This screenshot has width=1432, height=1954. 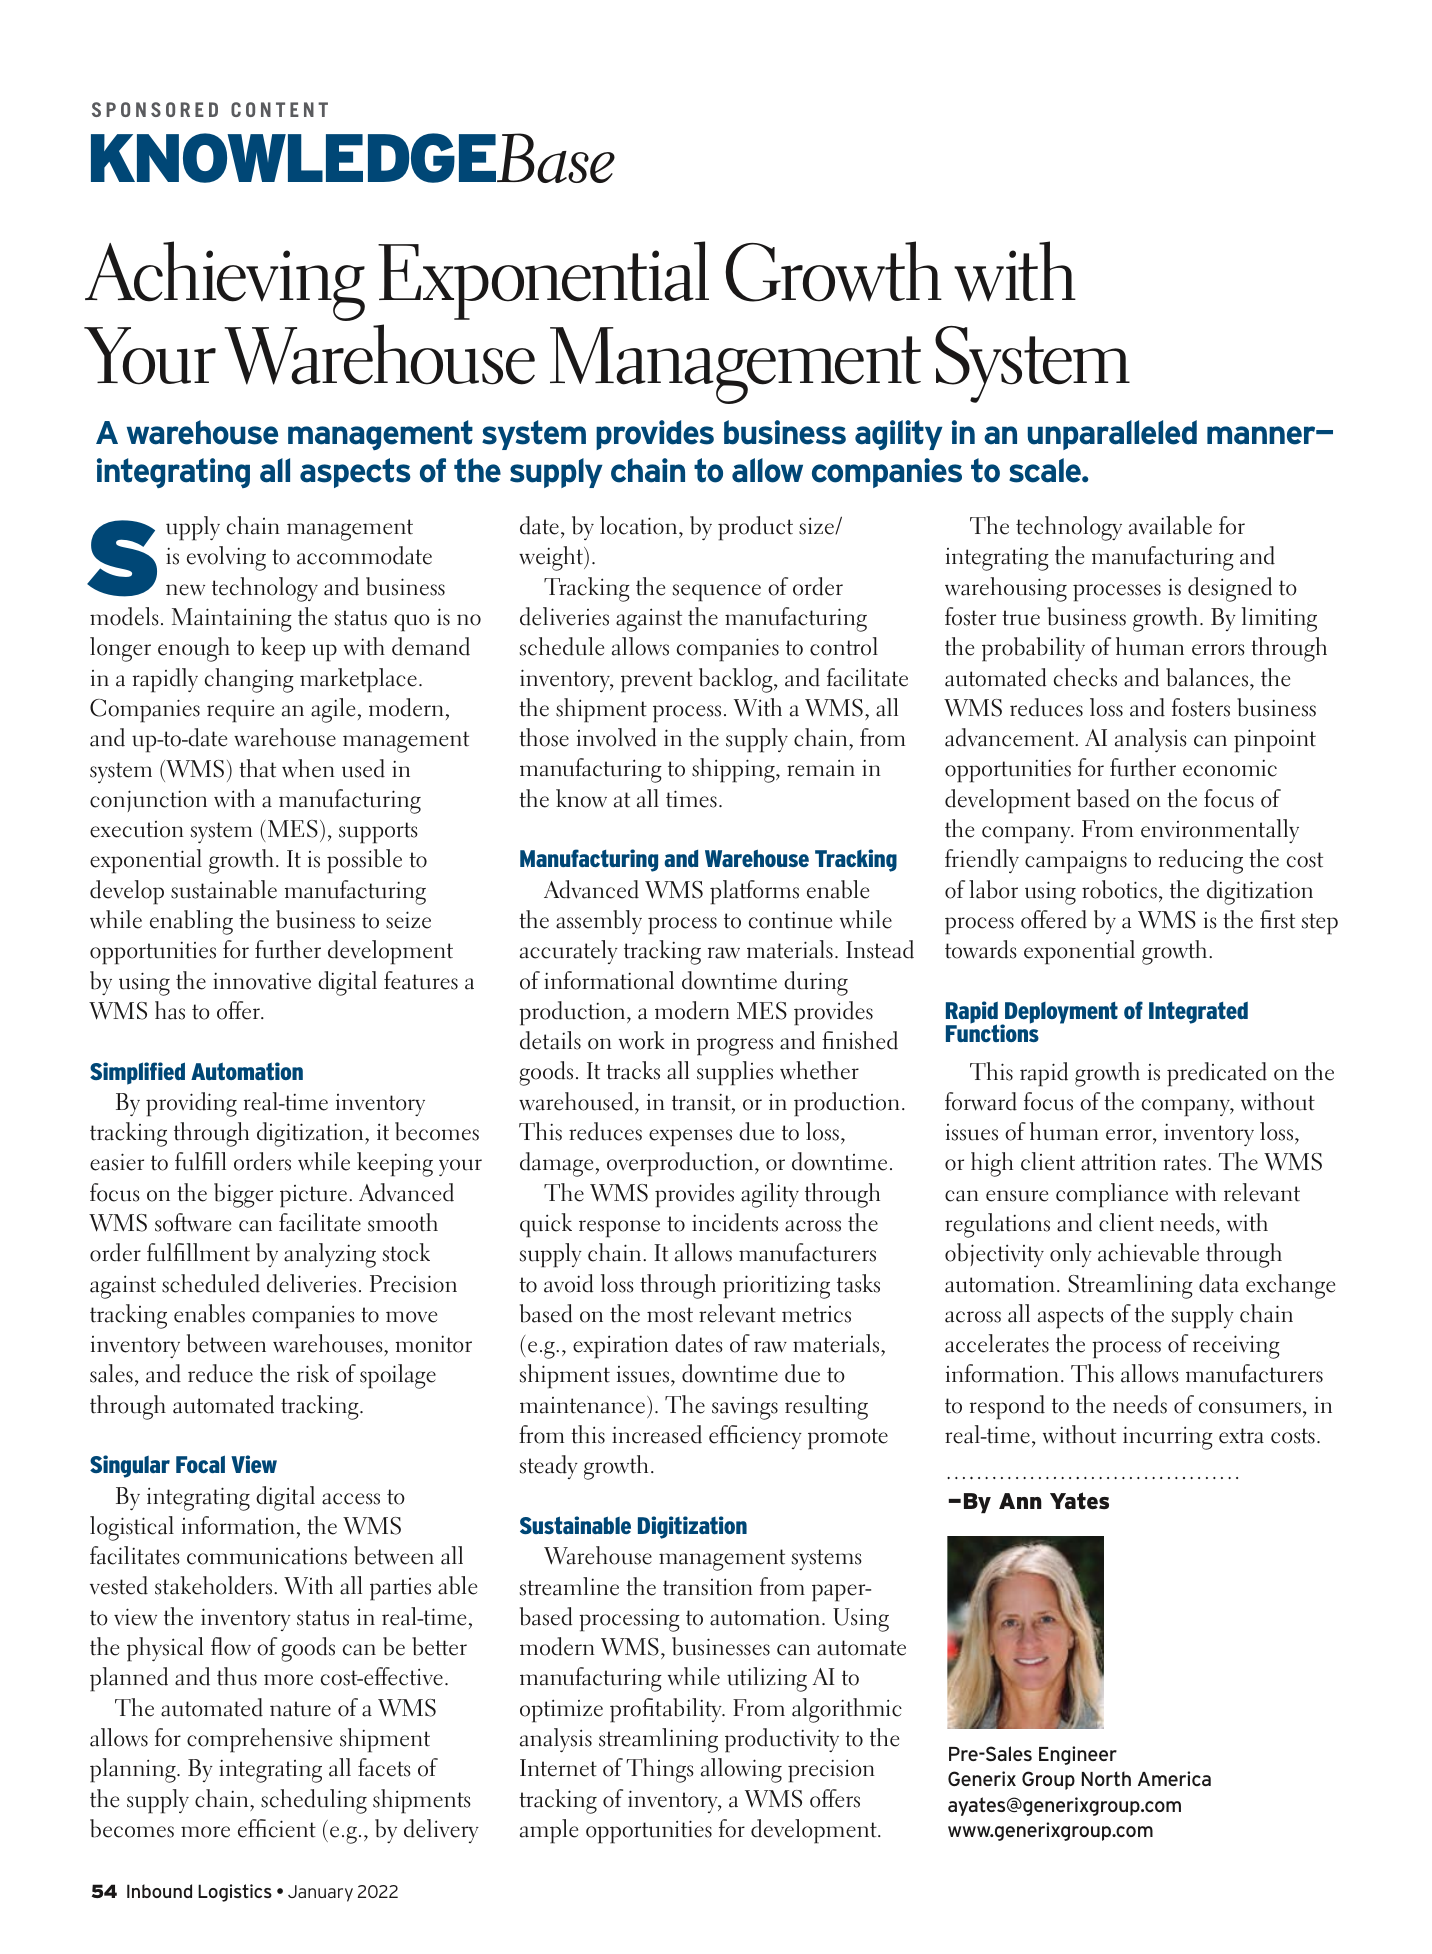 I want to click on evolving, so click(x=226, y=558).
